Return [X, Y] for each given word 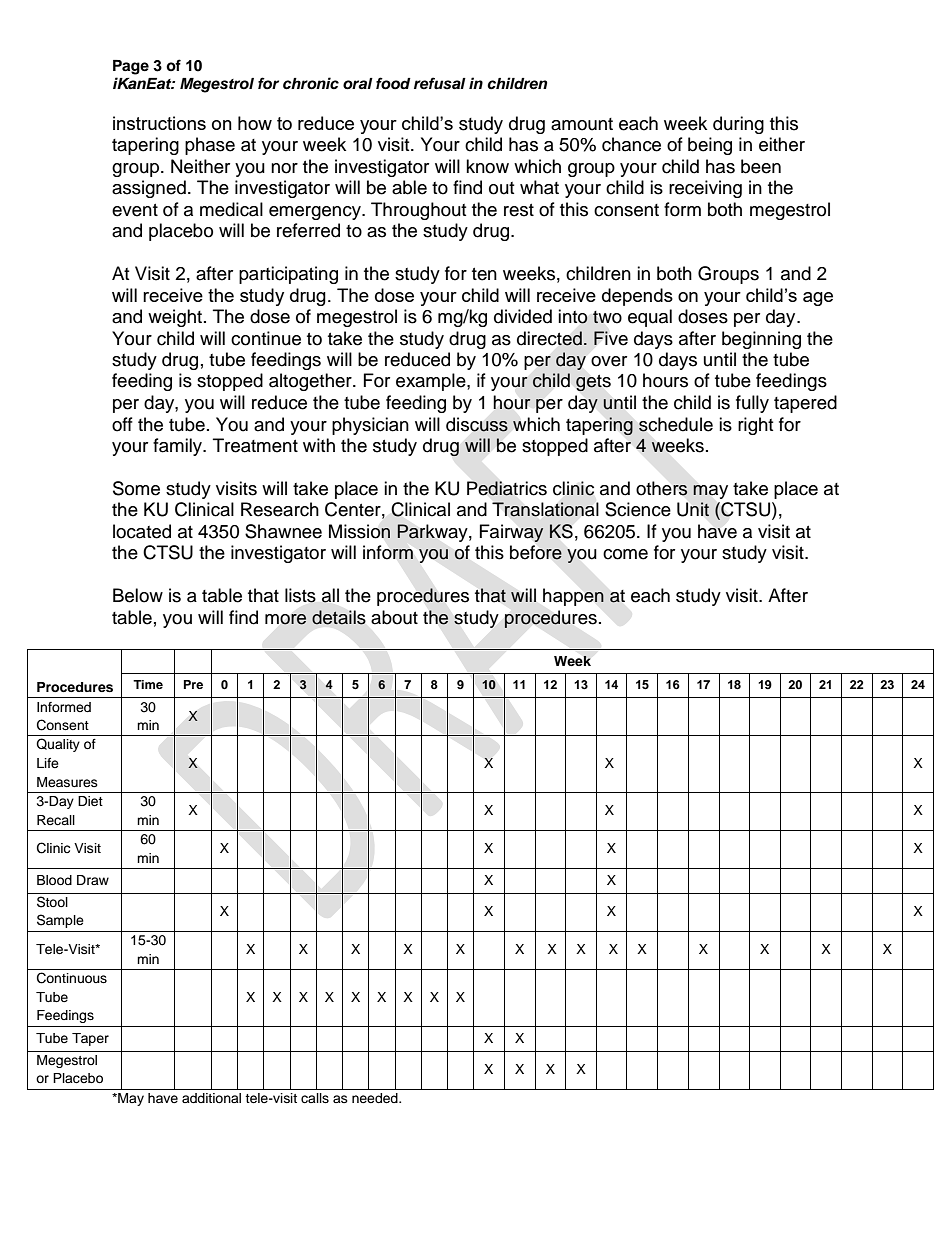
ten [484, 274]
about [394, 617]
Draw [93, 880]
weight [176, 318]
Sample [60, 921]
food [393, 83]
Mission [359, 531]
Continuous [72, 978]
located [142, 531]
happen [573, 597]
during [738, 125]
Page [131, 67]
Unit [693, 509]
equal [650, 318]
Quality [58, 745]
